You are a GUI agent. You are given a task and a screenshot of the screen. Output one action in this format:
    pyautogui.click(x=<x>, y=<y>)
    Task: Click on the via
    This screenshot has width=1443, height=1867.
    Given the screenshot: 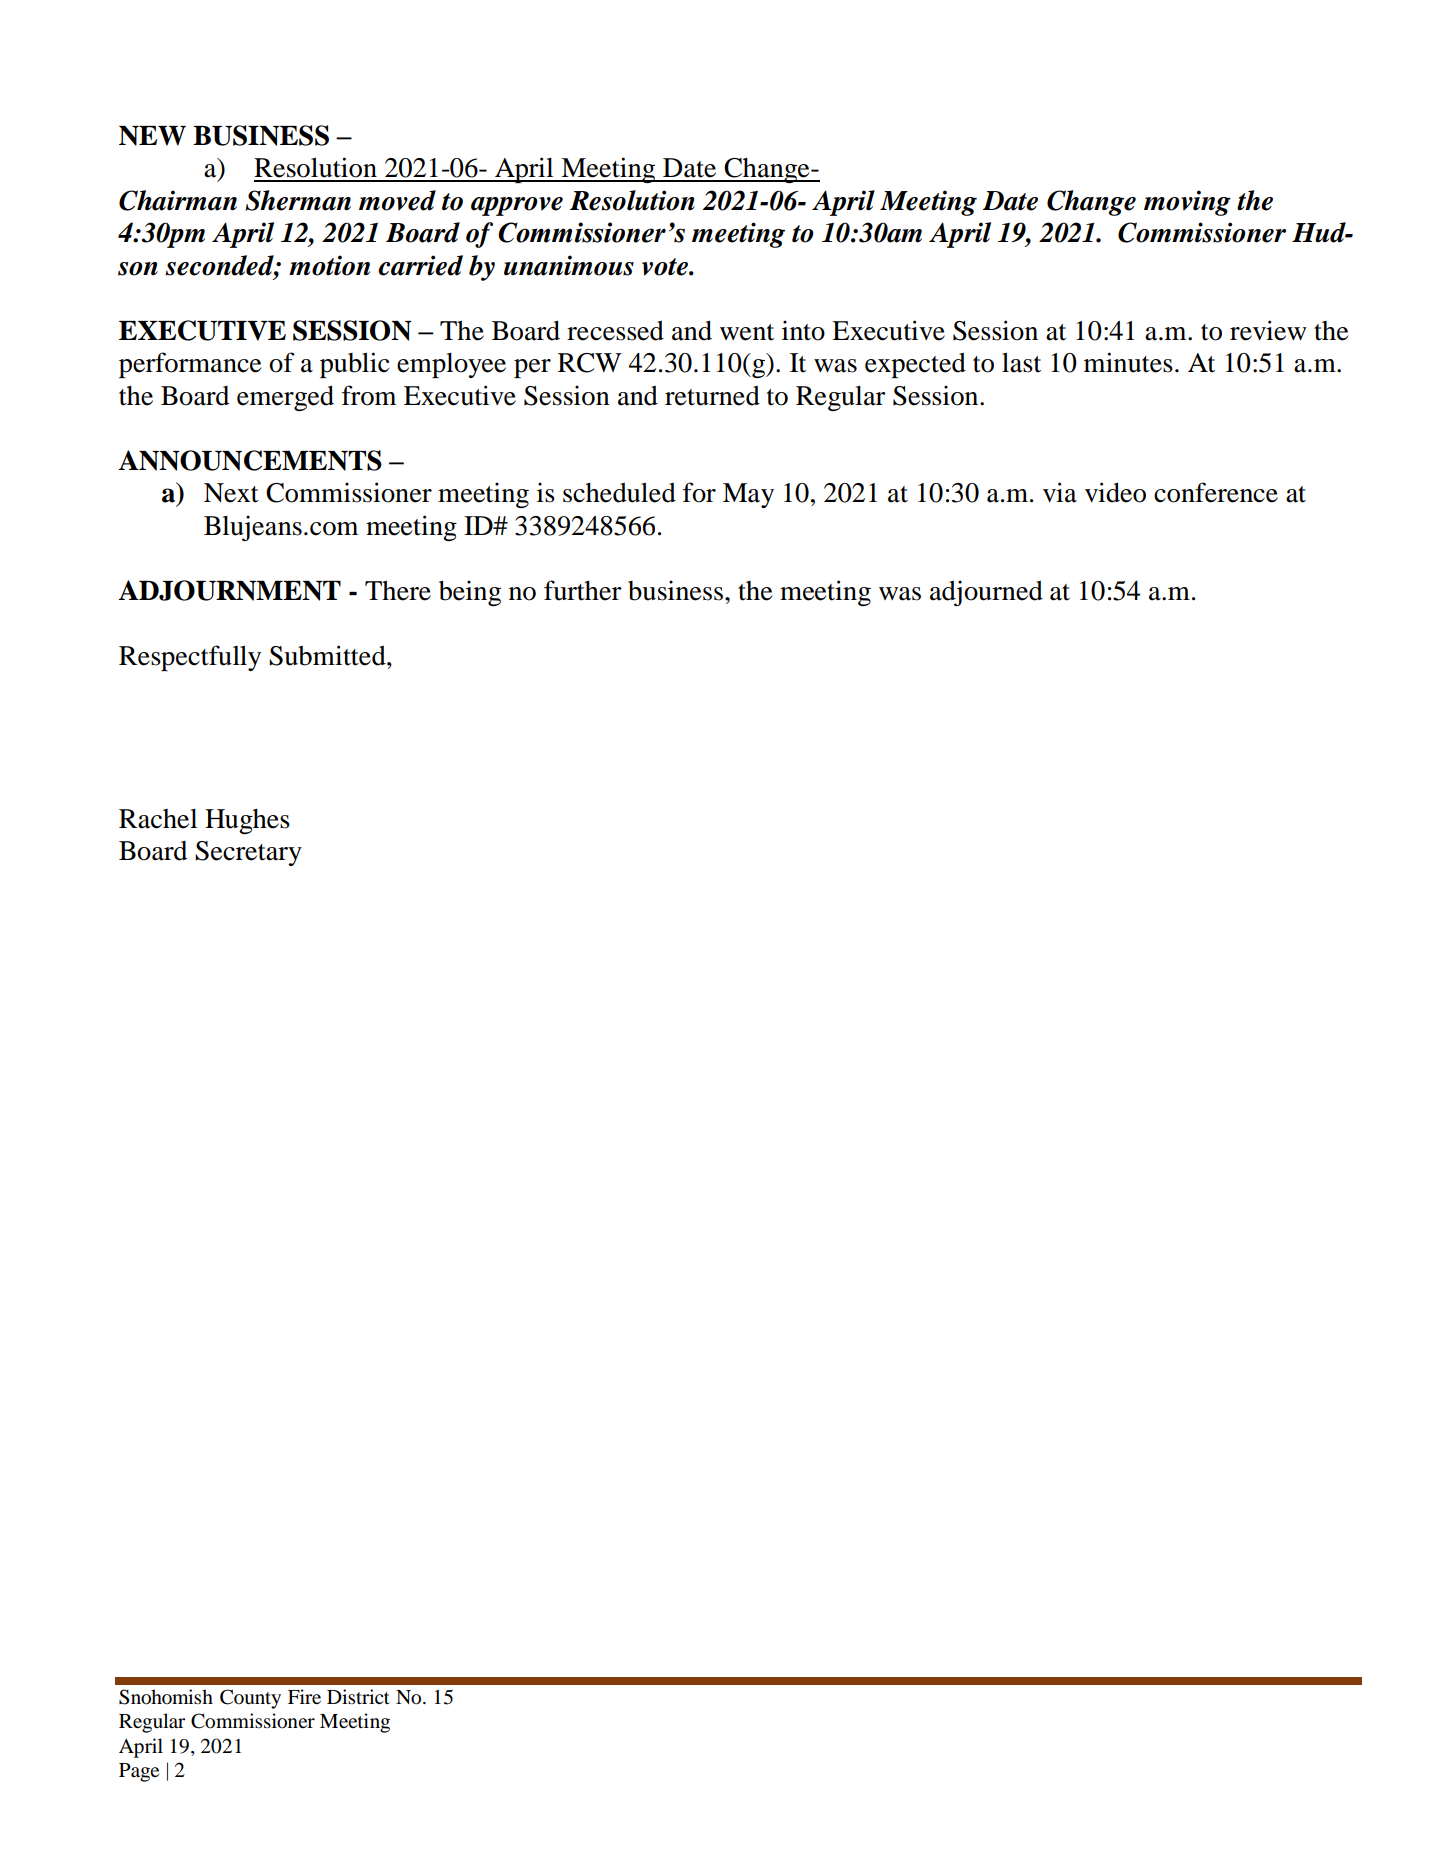 What is the action you would take?
    pyautogui.click(x=1060, y=492)
